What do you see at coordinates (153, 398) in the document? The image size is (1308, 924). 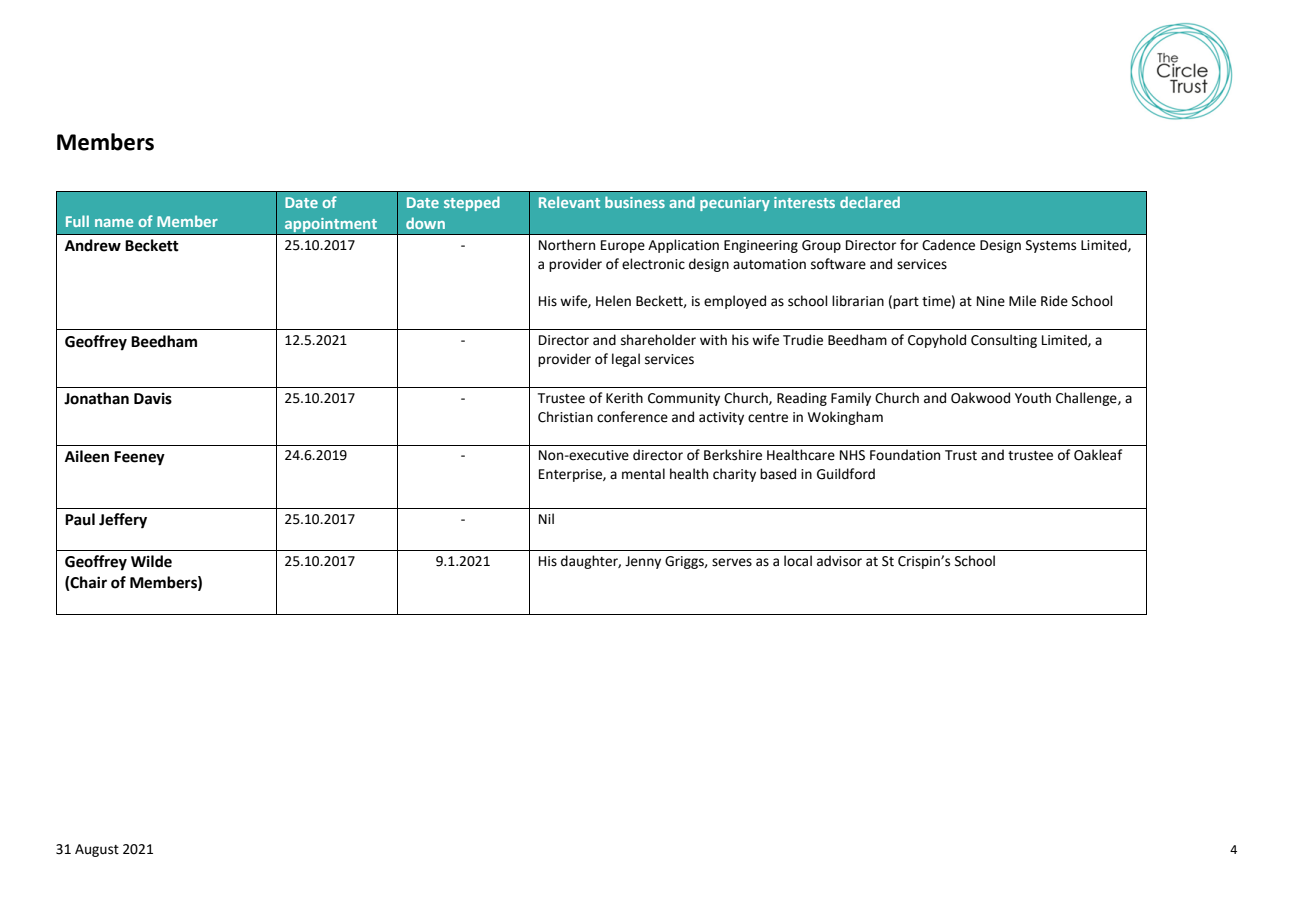 I see `Davis` at bounding box center [153, 398].
